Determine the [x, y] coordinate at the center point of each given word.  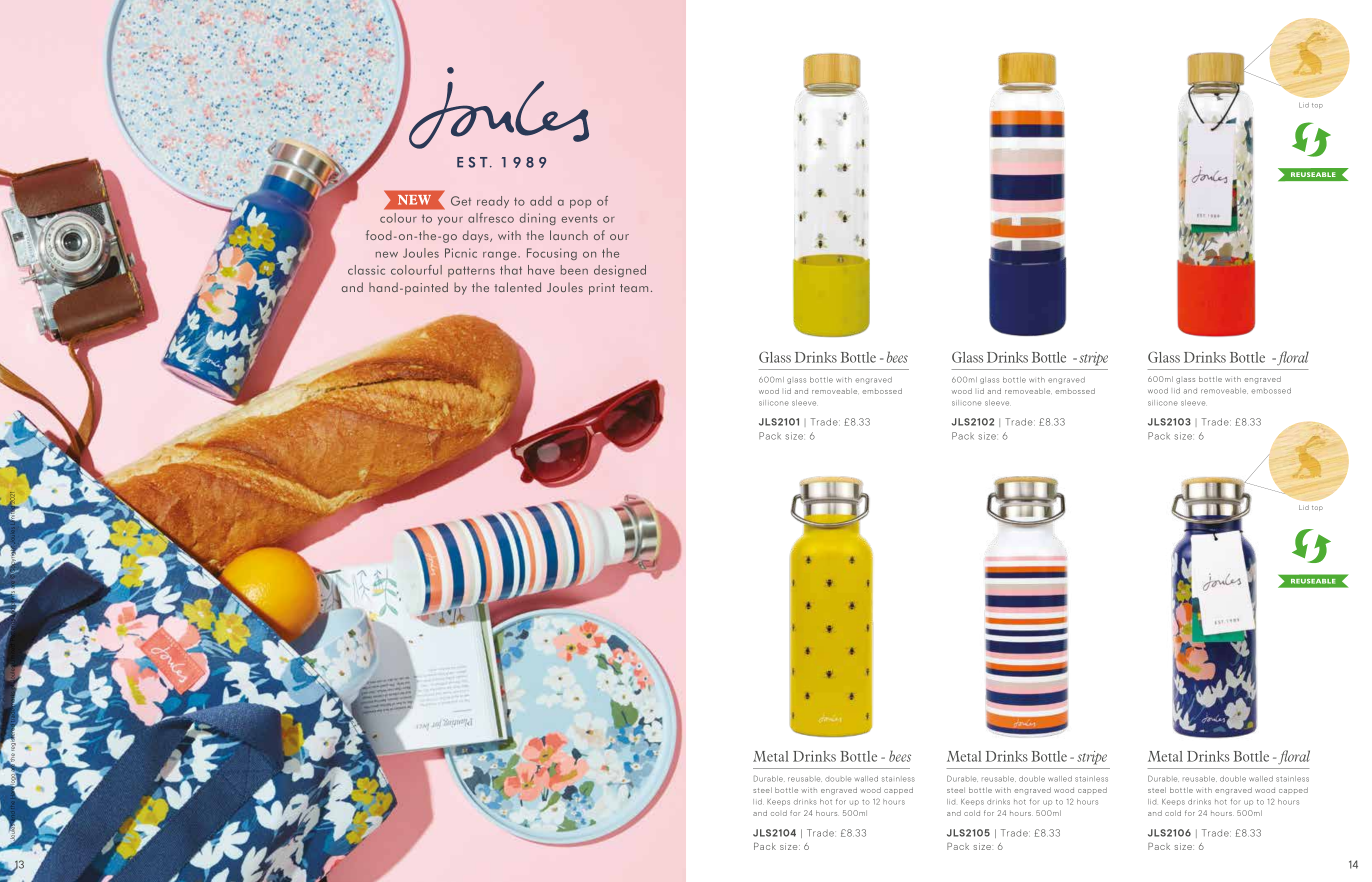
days [477, 236]
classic [366, 270]
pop [580, 203]
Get [461, 201]
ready [493, 202]
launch [569, 235]
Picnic [461, 253]
